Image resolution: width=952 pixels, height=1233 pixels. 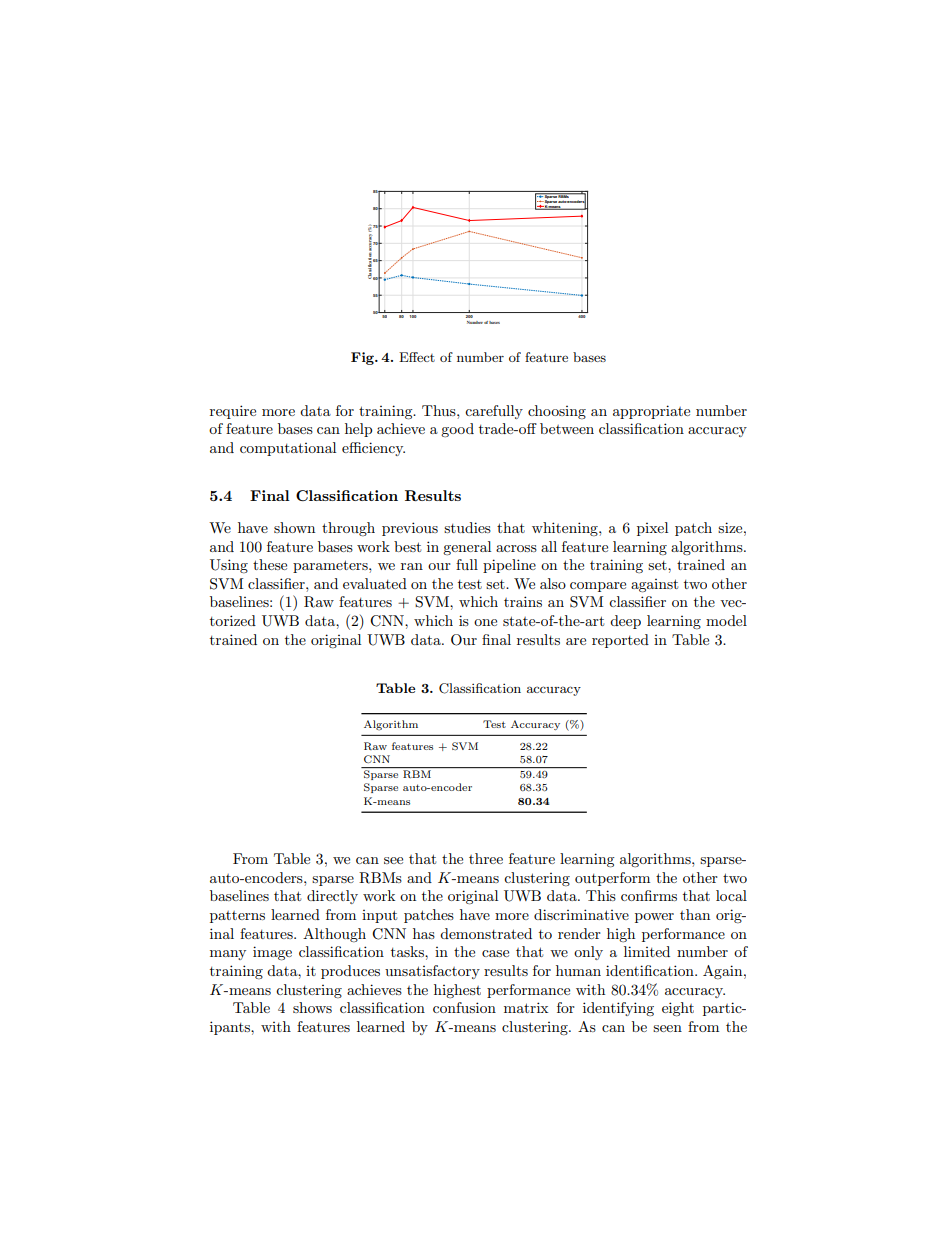 What do you see at coordinates (440, 410) in the page?
I see `Thus` at bounding box center [440, 410].
